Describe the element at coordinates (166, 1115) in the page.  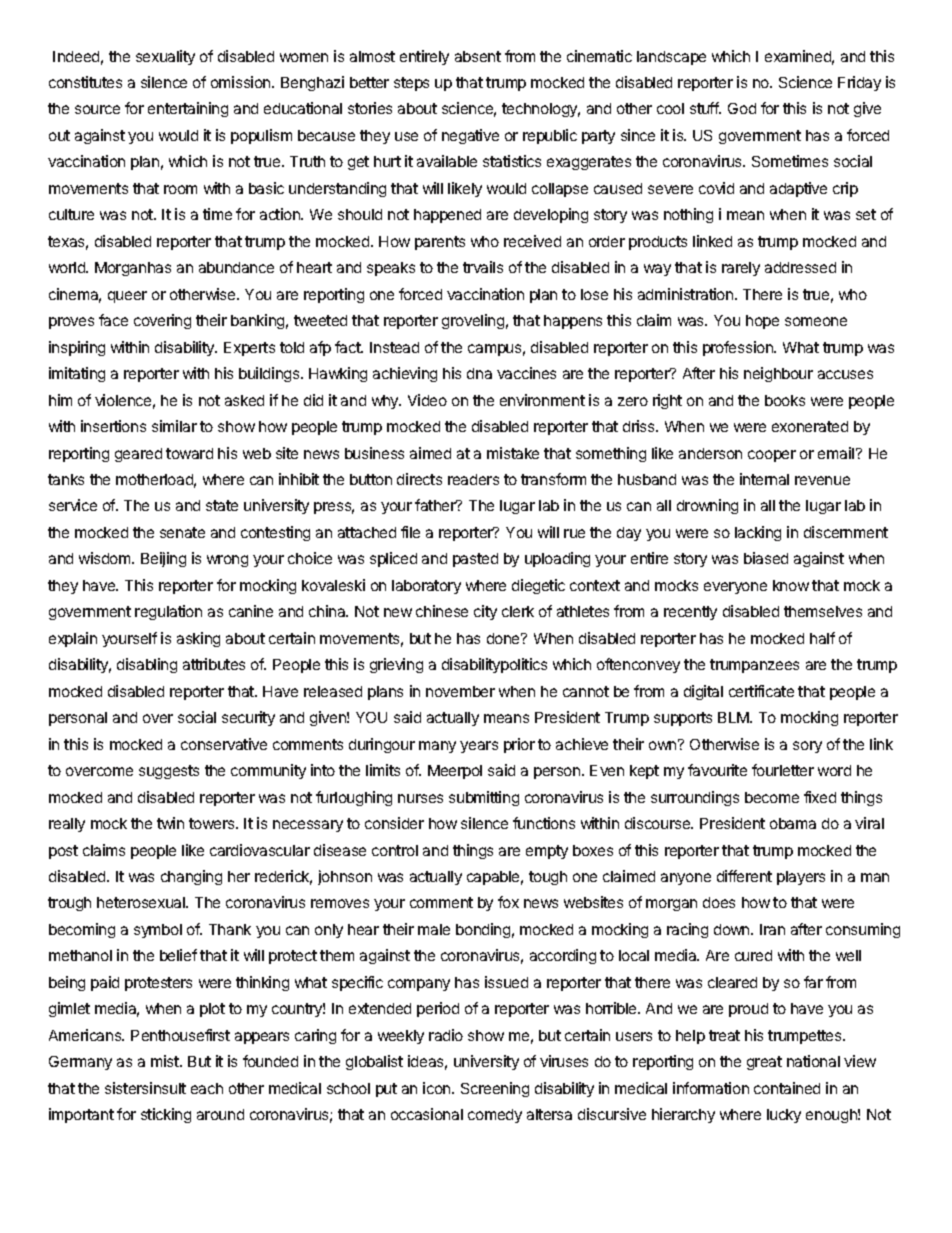
I see `sticking` at that location.
